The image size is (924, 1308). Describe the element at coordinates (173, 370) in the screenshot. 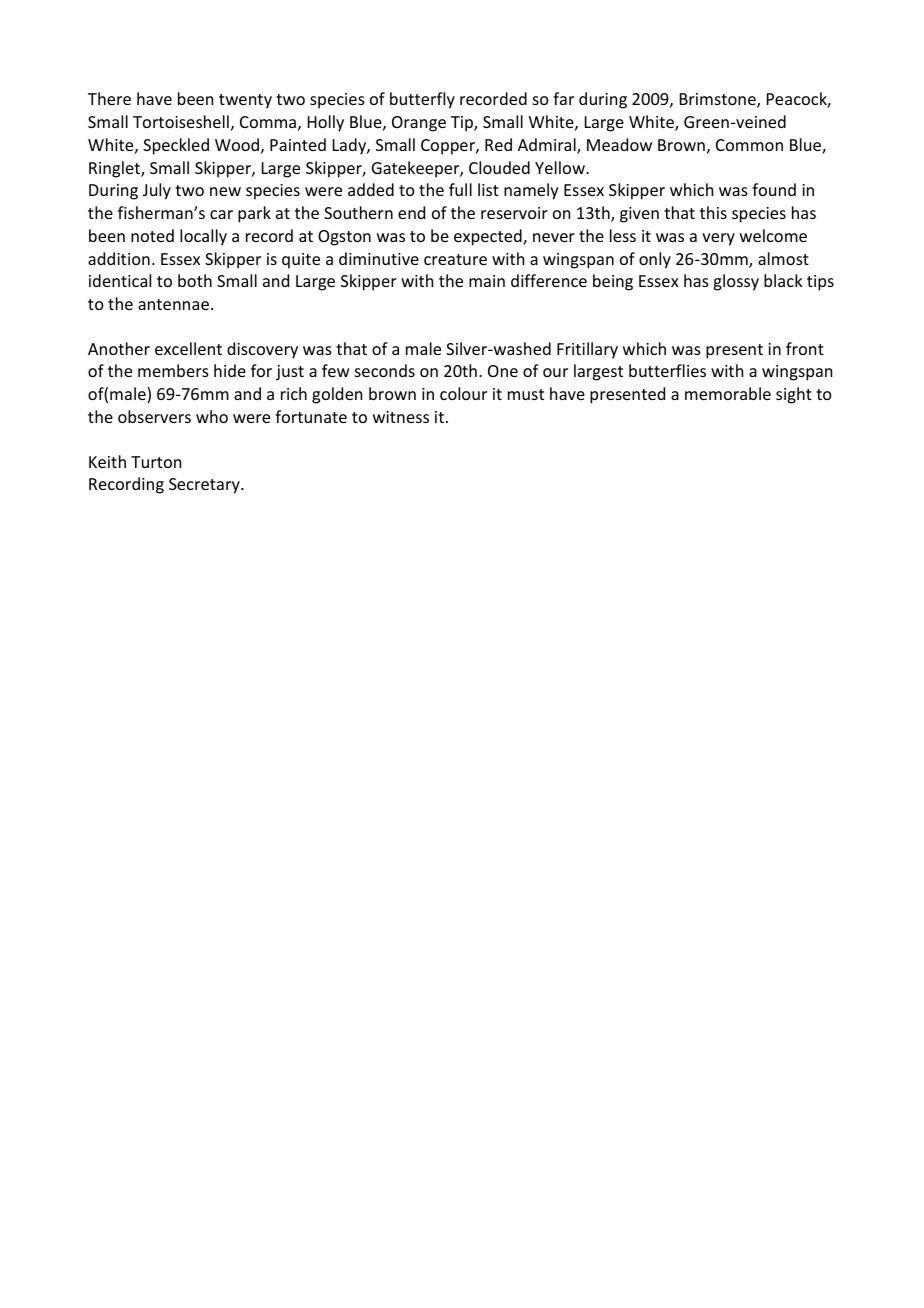

I see `members` at that location.
